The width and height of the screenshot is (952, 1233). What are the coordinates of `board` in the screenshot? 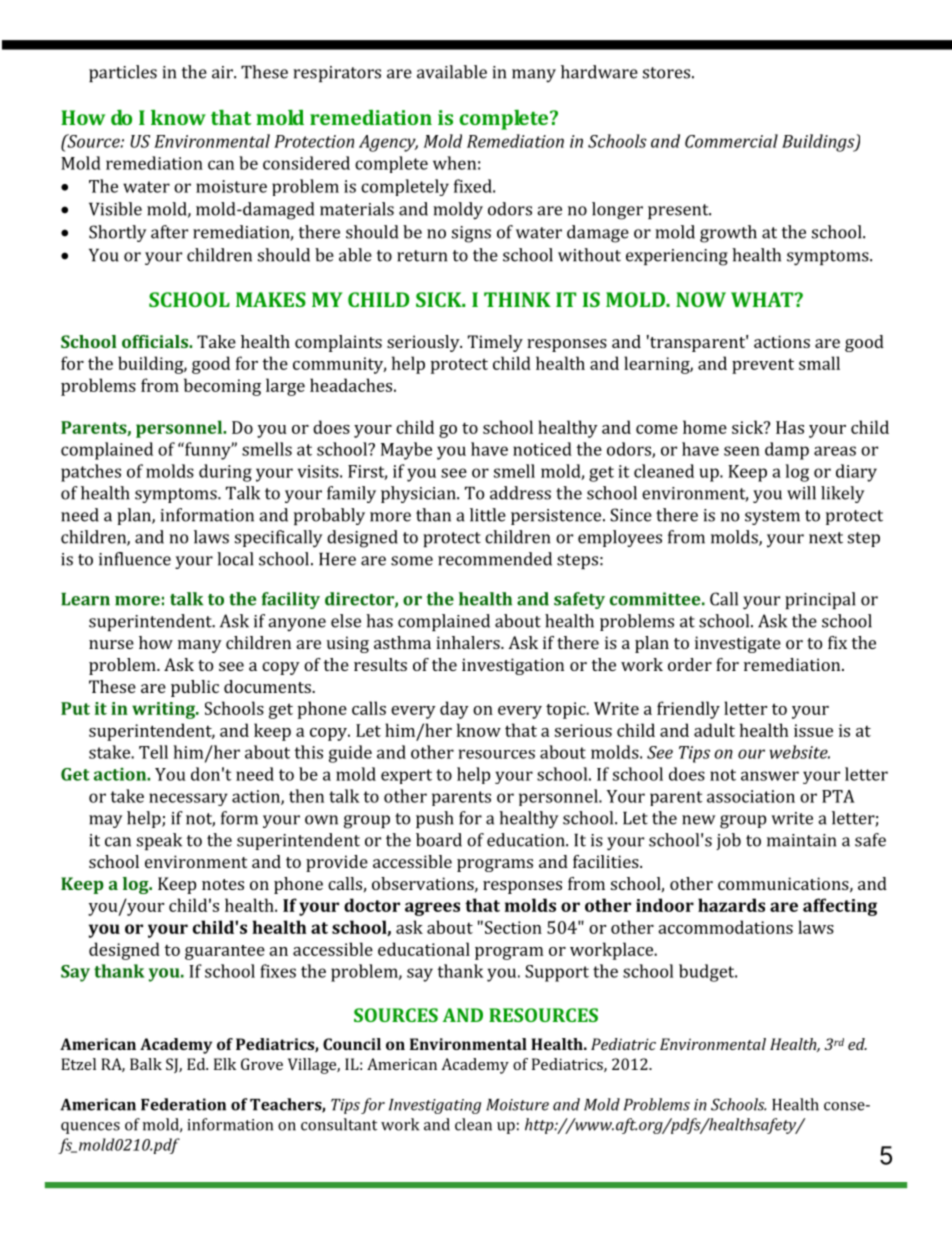 It's located at (439, 840).
